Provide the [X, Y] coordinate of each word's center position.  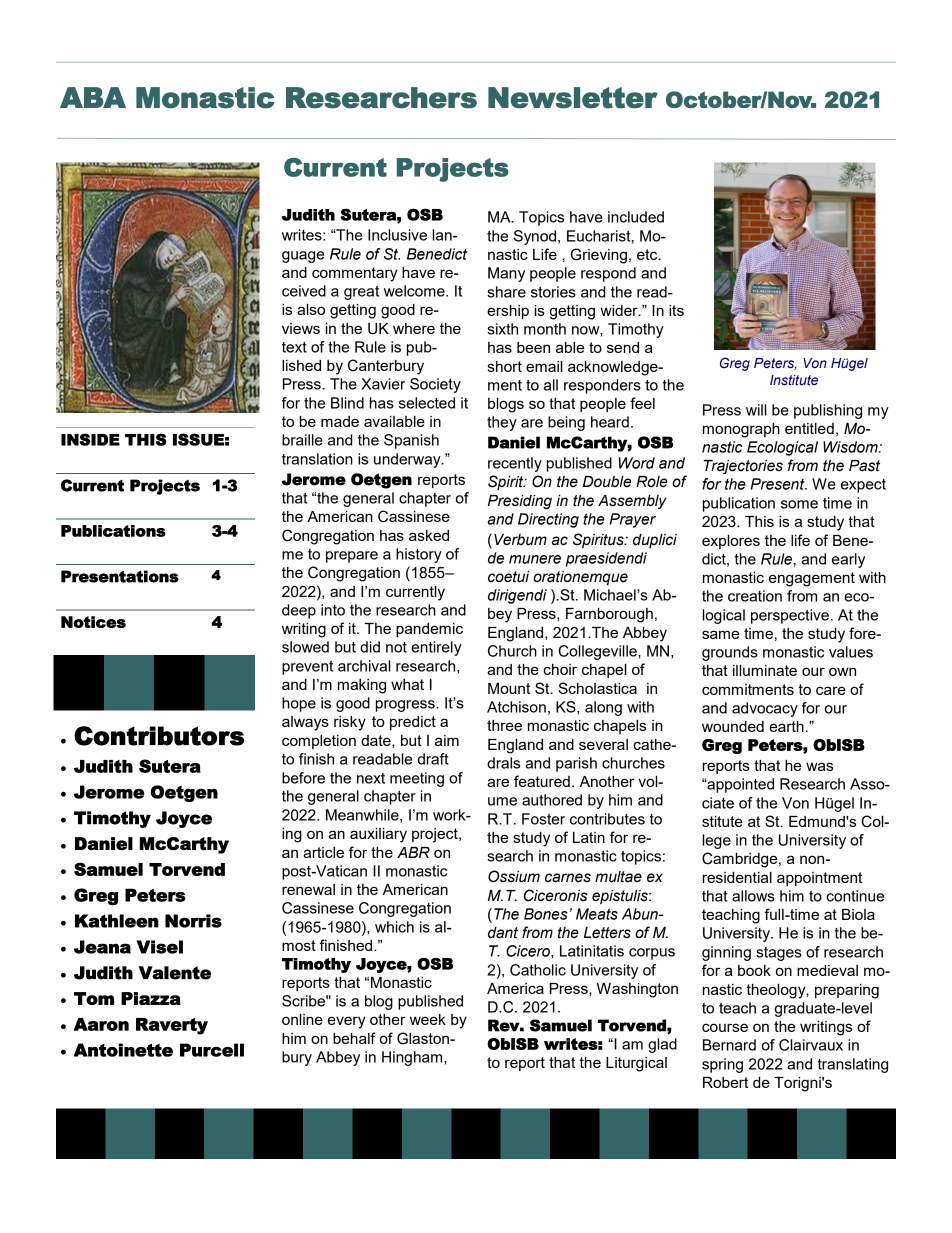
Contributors [159, 736]
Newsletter [573, 98]
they [502, 423]
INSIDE [90, 439]
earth [786, 726]
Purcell [212, 1050]
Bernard [729, 1045]
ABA [93, 97]
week [428, 1019]
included [636, 217]
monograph [741, 430]
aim [447, 740]
